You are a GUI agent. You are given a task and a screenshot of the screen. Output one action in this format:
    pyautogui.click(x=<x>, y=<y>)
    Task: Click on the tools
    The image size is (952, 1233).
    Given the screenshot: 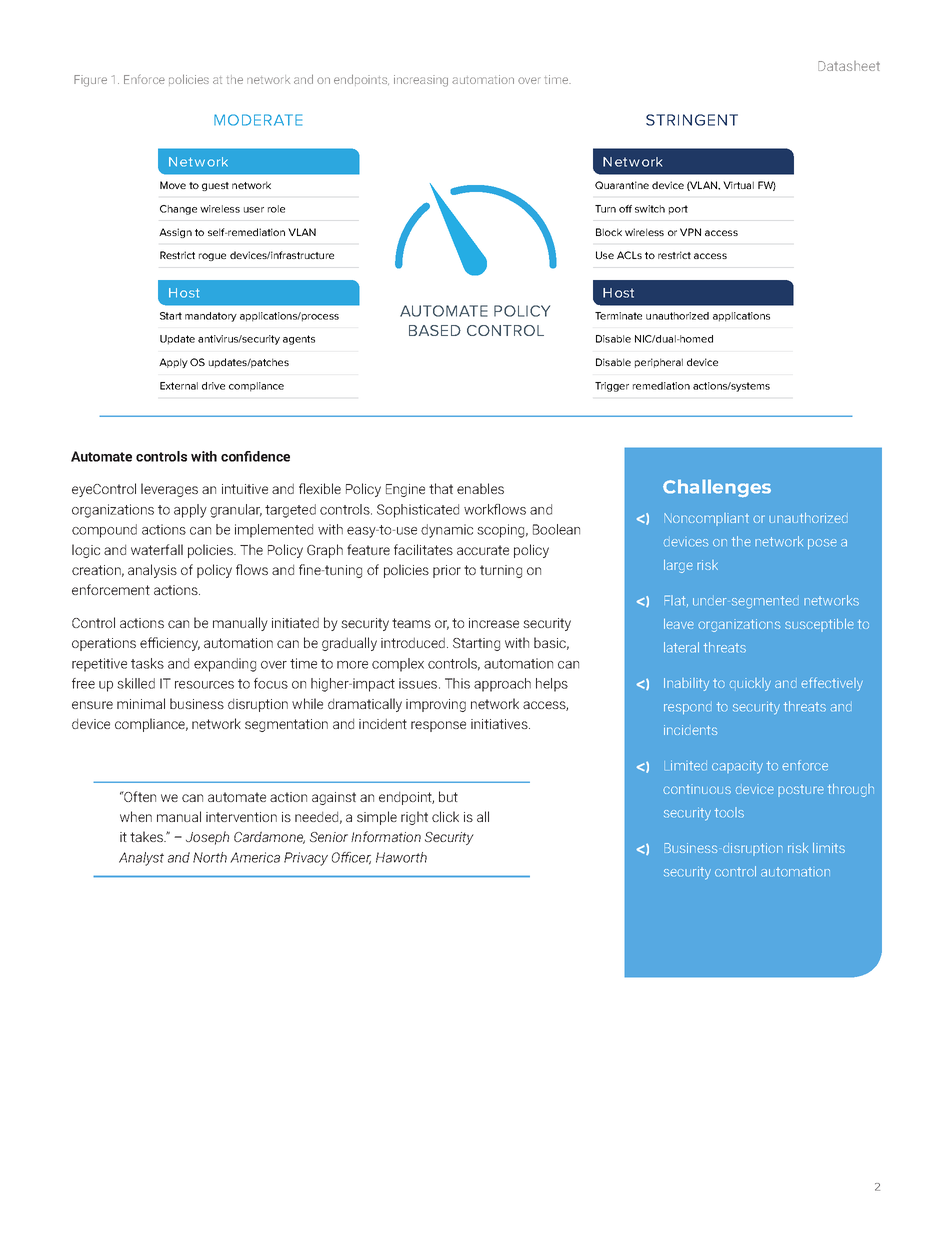 What is the action you would take?
    pyautogui.click(x=729, y=812)
